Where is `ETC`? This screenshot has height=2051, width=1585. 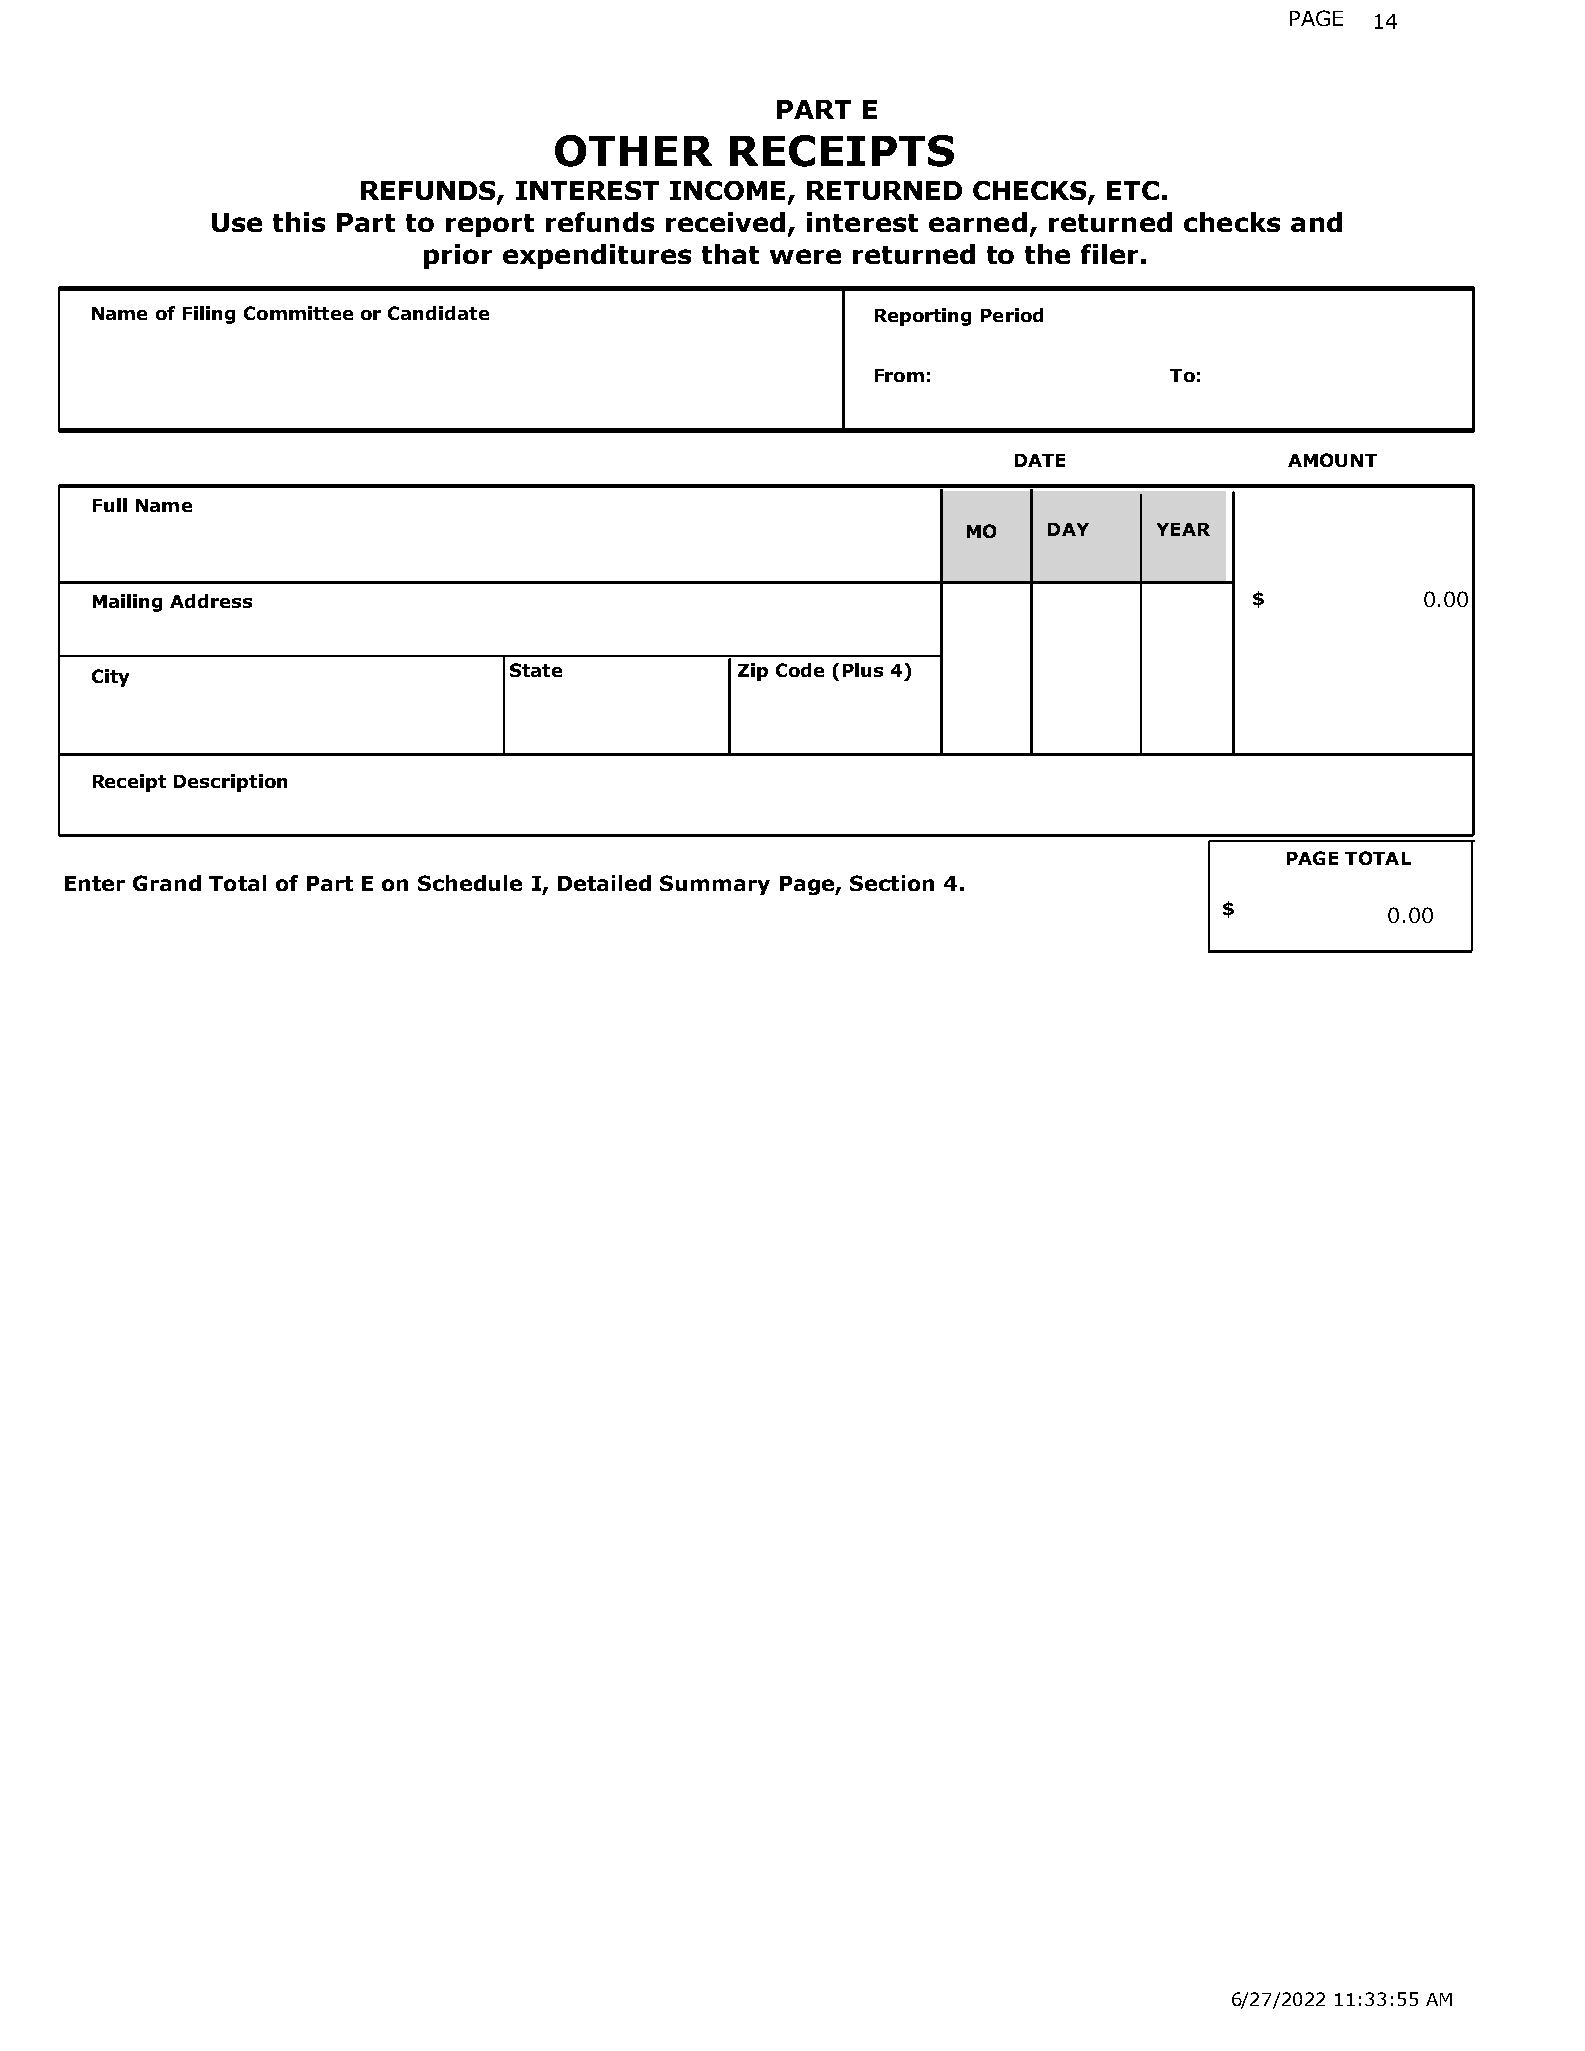
ETC is located at coordinates (1133, 190).
